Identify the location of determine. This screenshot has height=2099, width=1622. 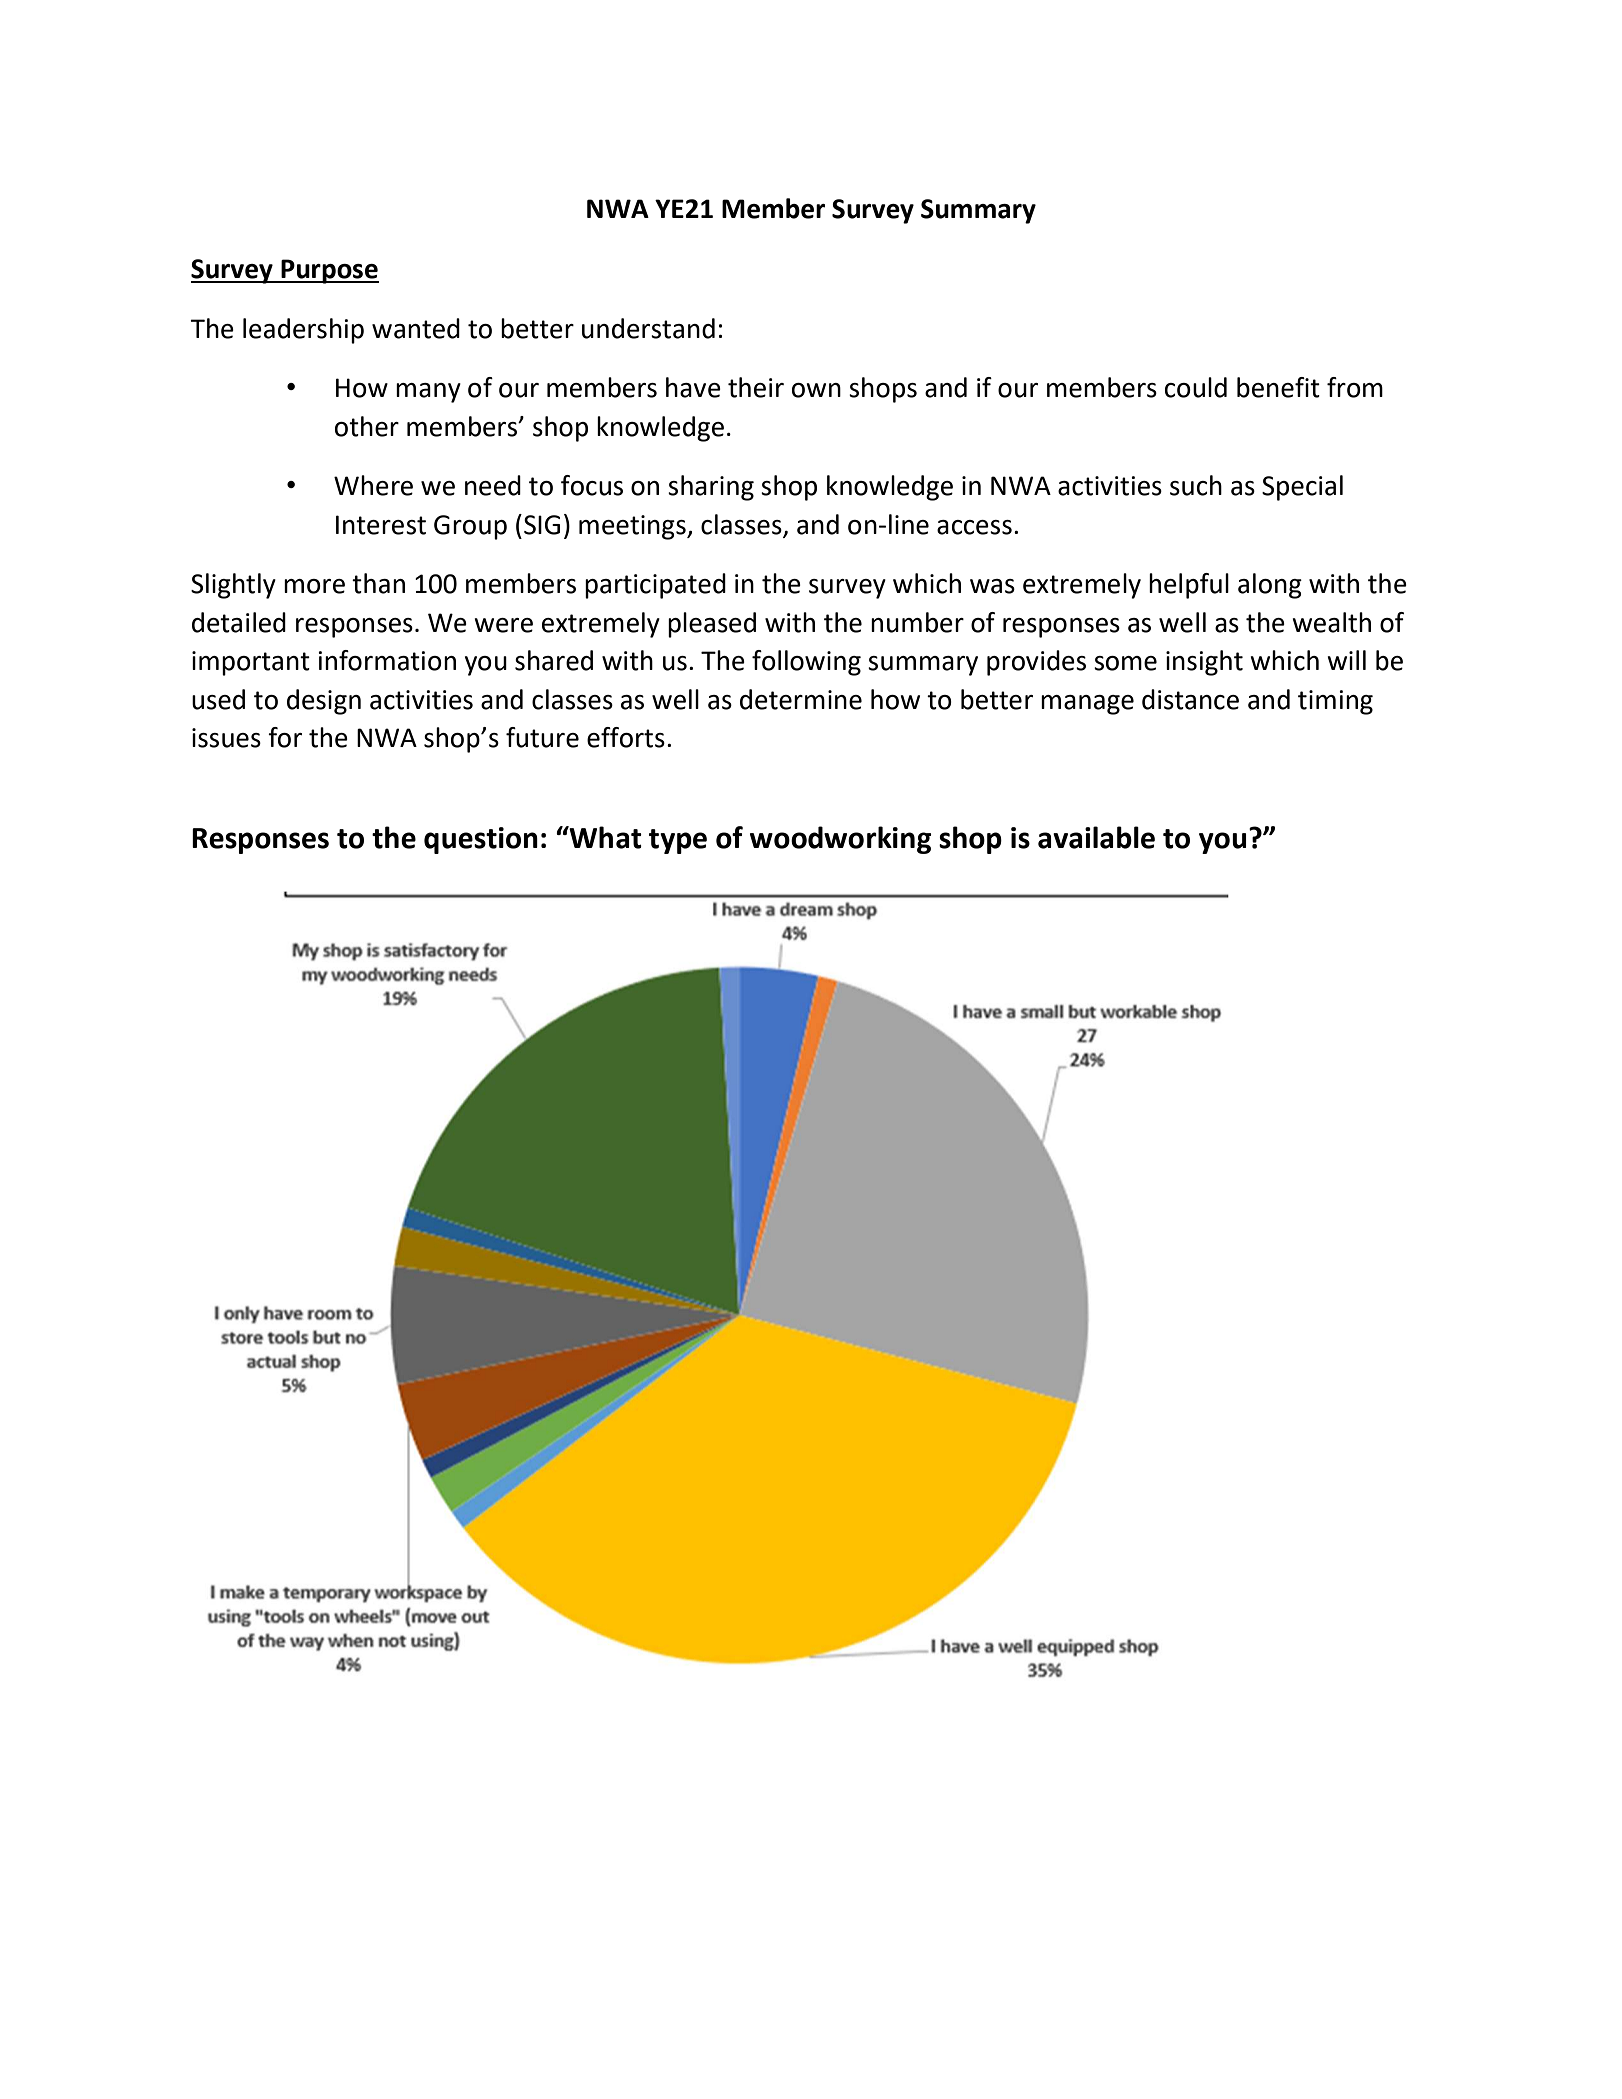
(801, 699).
